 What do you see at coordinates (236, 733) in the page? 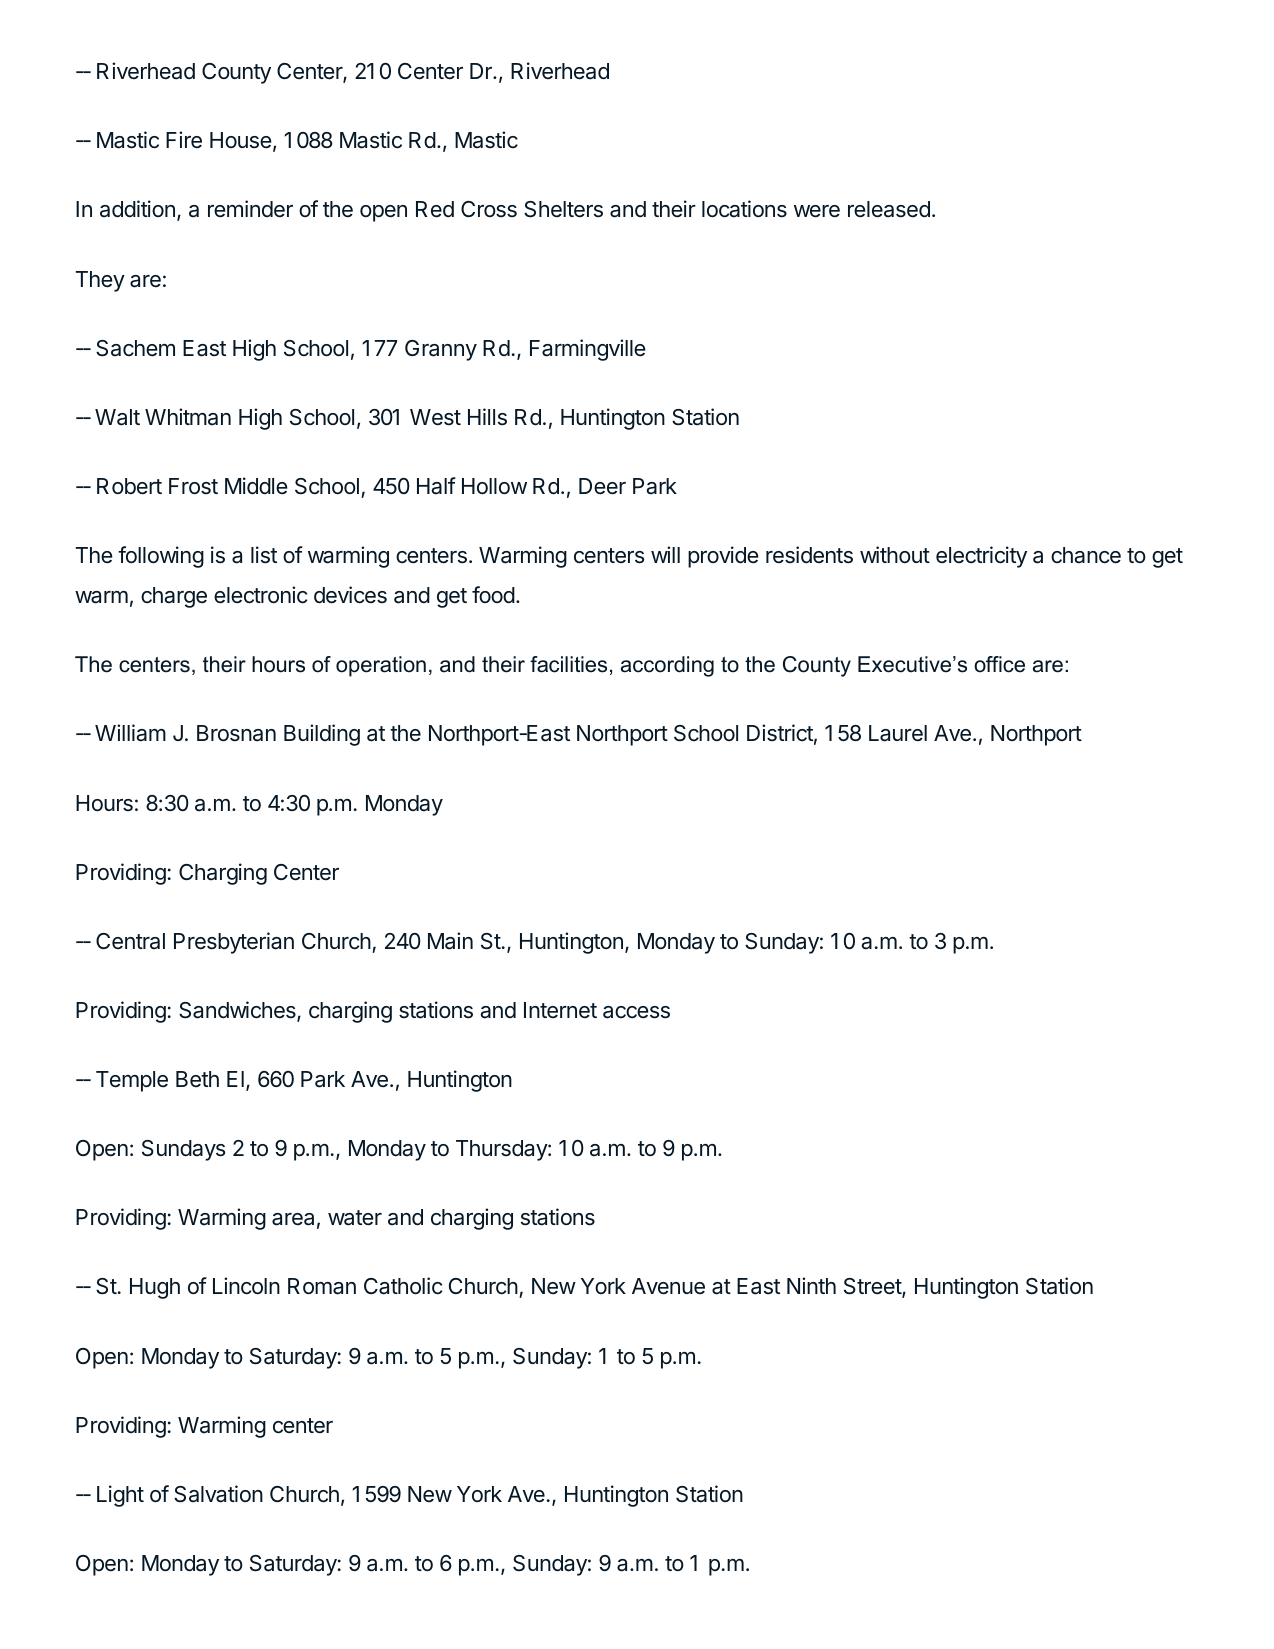
I see `Brosnan` at bounding box center [236, 733].
